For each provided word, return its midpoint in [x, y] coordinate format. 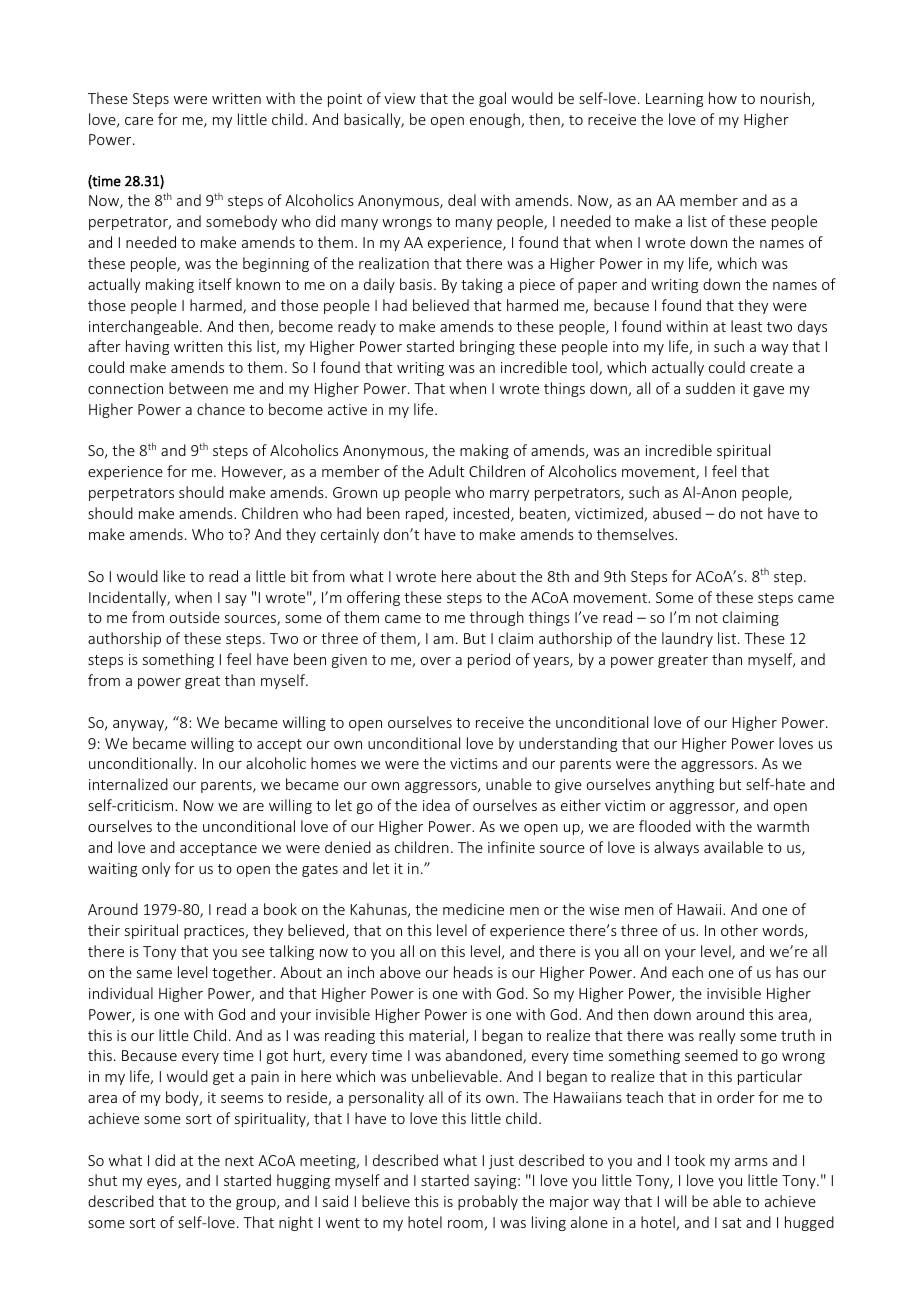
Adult [446, 471]
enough [496, 120]
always [676, 848]
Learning [674, 100]
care [139, 121]
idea [436, 805]
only [156, 869]
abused [677, 513]
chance [221, 409]
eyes [163, 1183]
